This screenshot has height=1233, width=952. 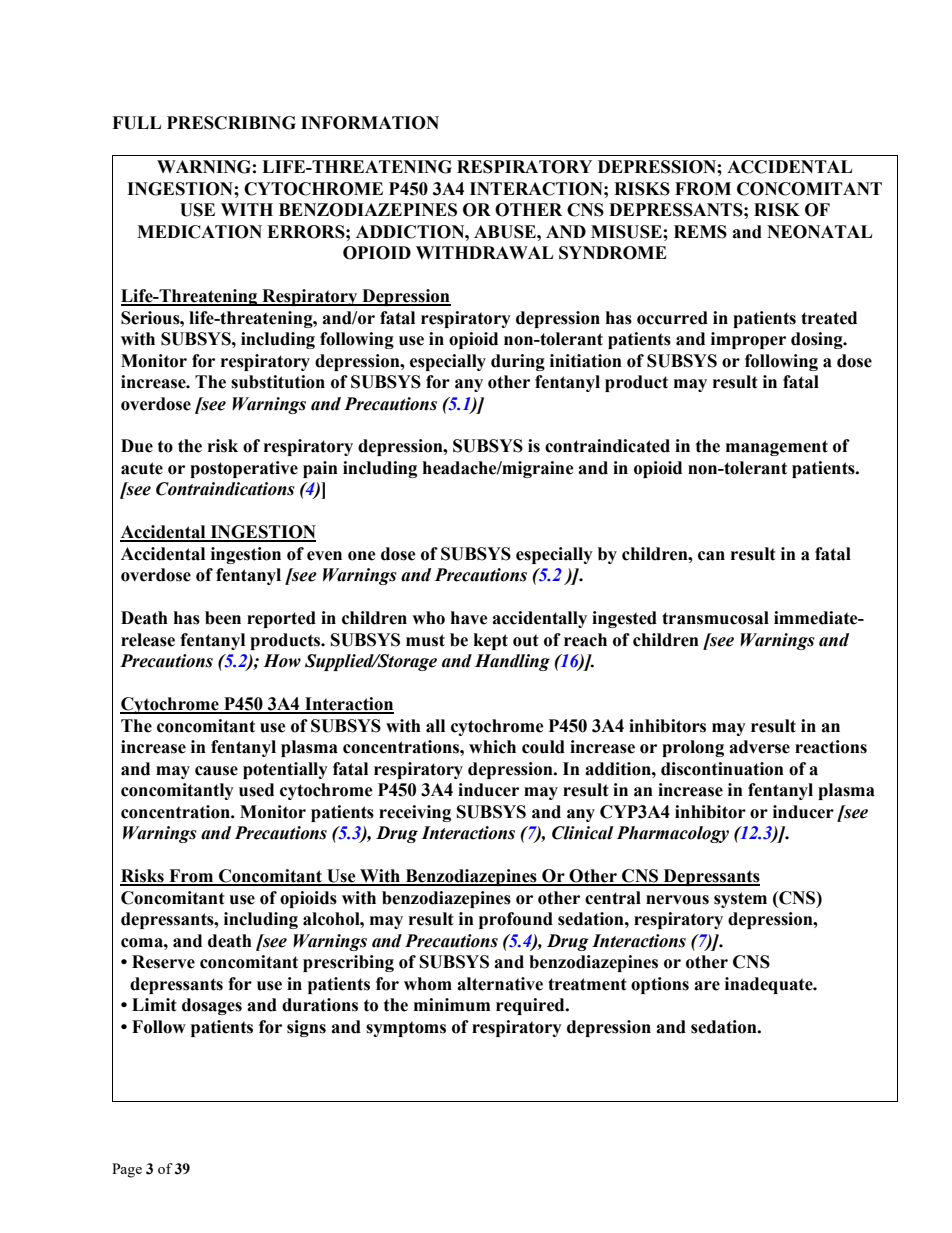 I want to click on INFORMATION, so click(x=370, y=123).
